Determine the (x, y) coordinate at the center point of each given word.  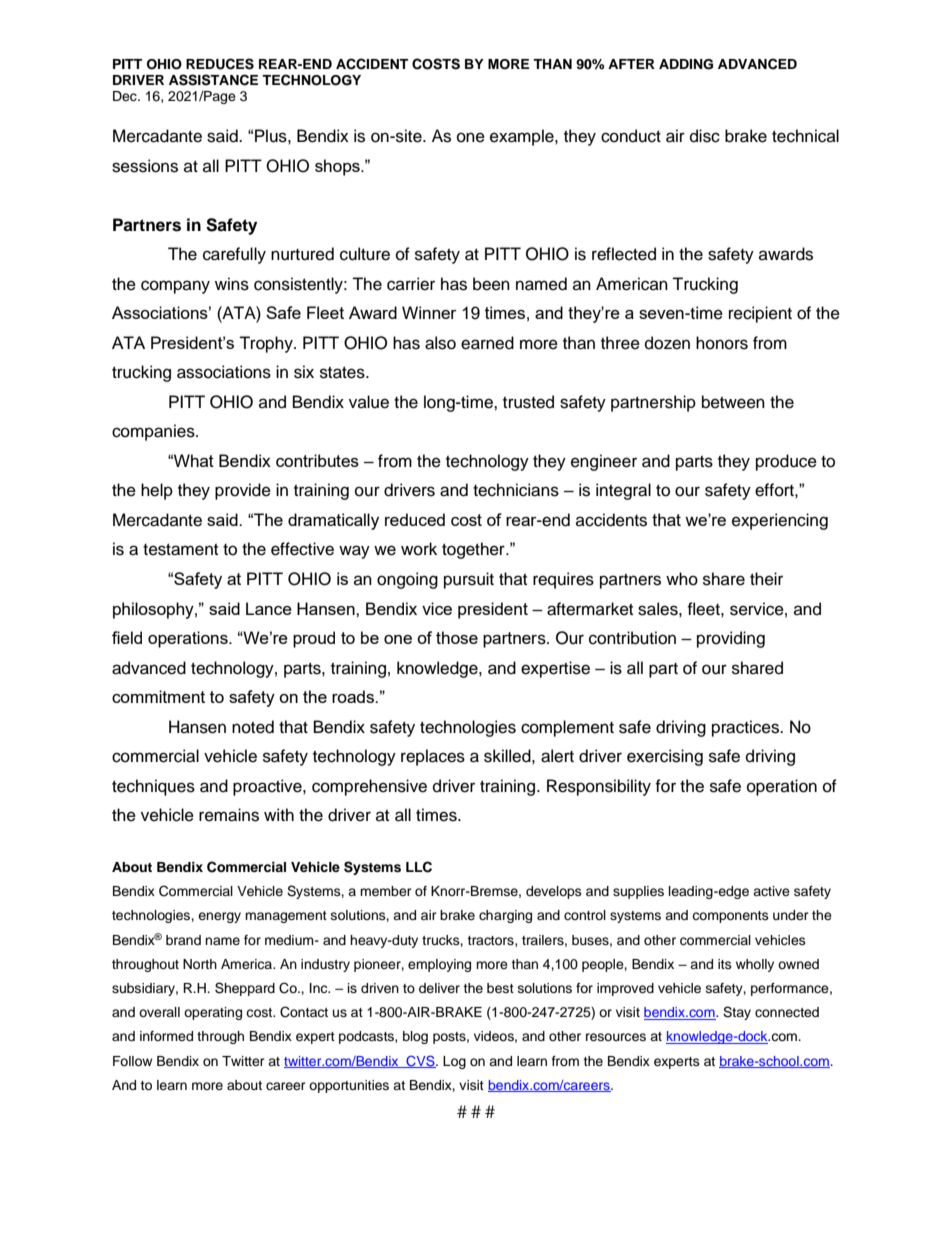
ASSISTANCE (213, 80)
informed (166, 1036)
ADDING (686, 64)
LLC (419, 867)
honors (722, 343)
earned (487, 343)
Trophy (267, 344)
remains (229, 815)
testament (180, 550)
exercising (665, 757)
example (523, 137)
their (766, 579)
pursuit (469, 580)
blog (415, 1037)
